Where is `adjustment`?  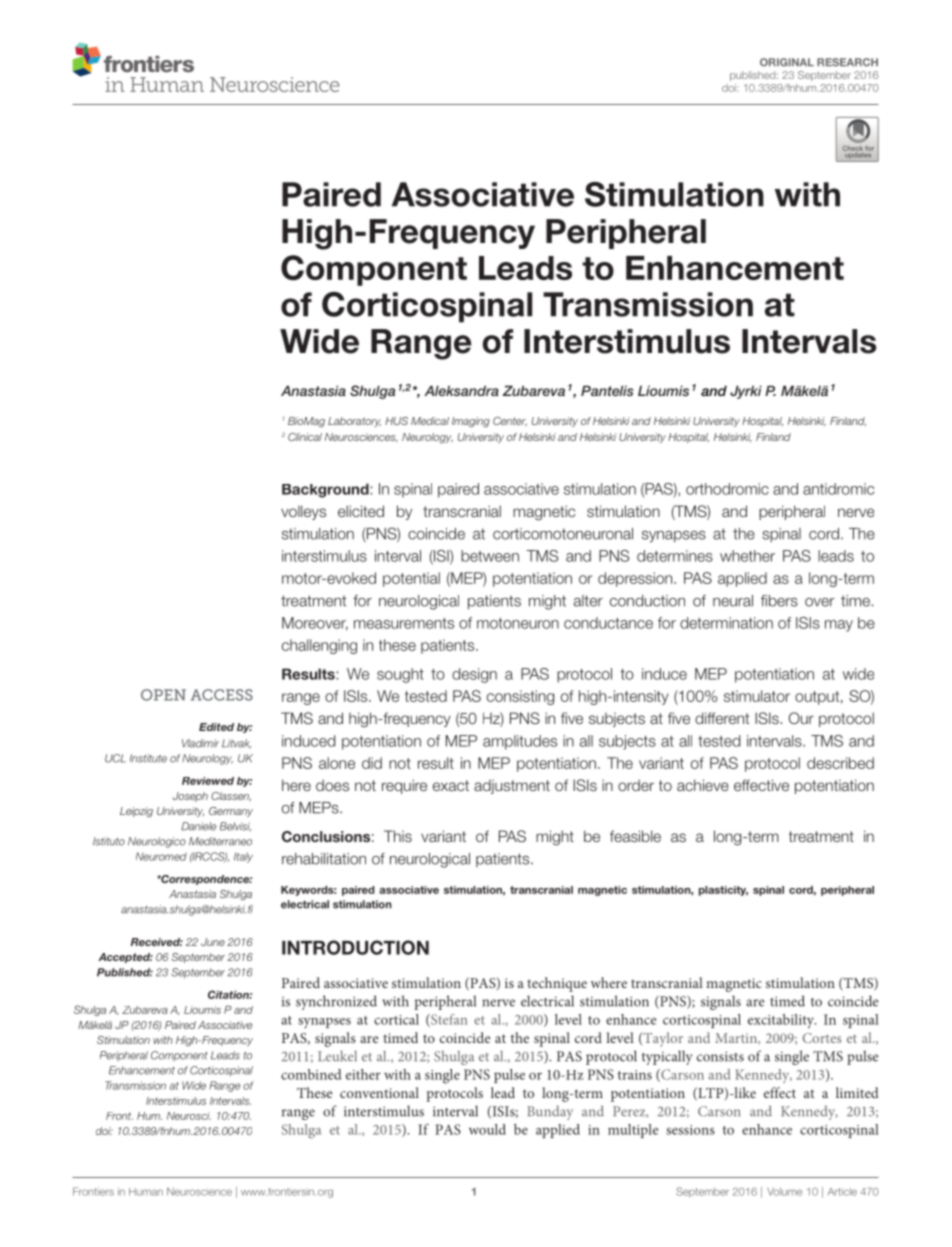
adjustment is located at coordinates (512, 787).
